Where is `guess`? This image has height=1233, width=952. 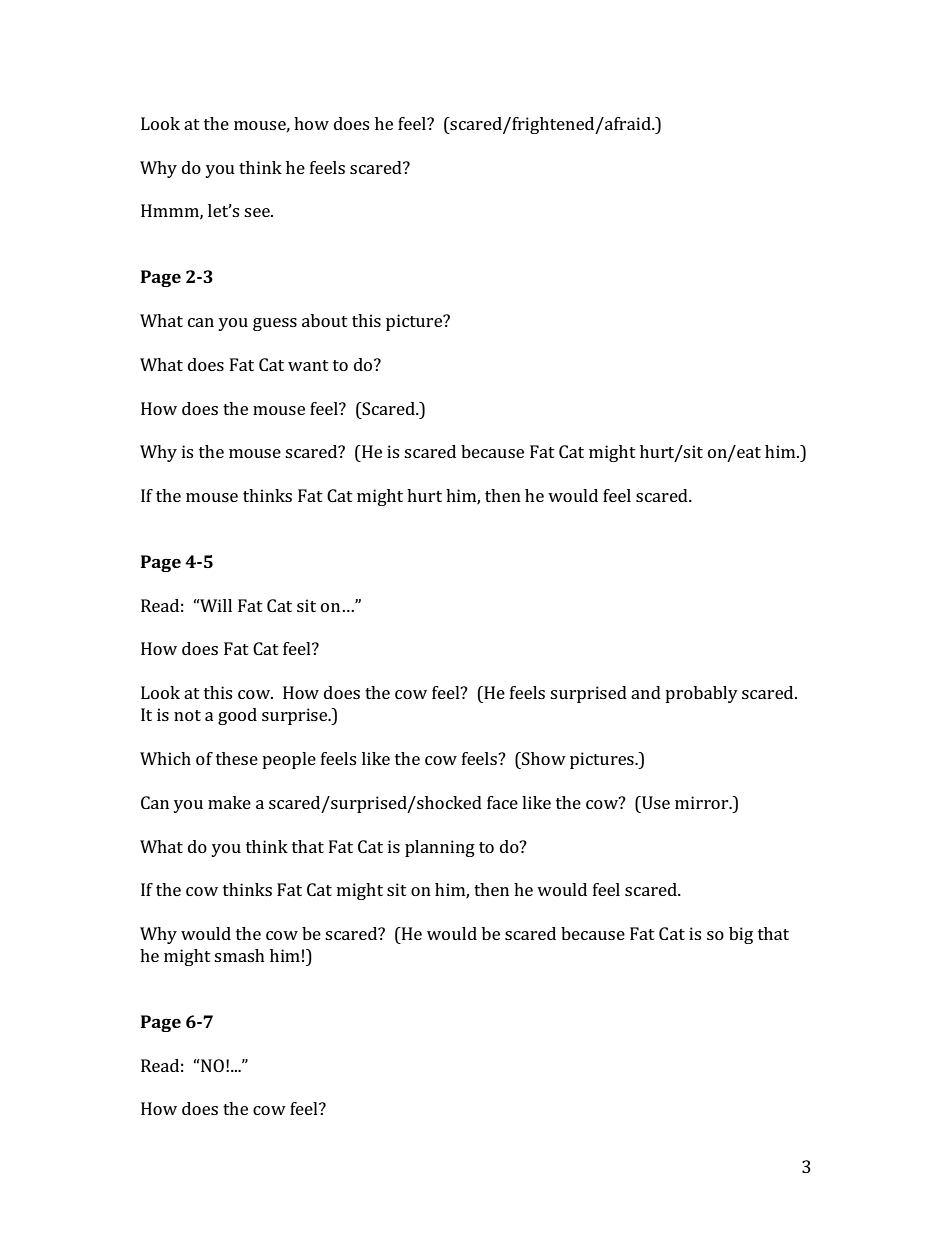
guess is located at coordinates (275, 324).
